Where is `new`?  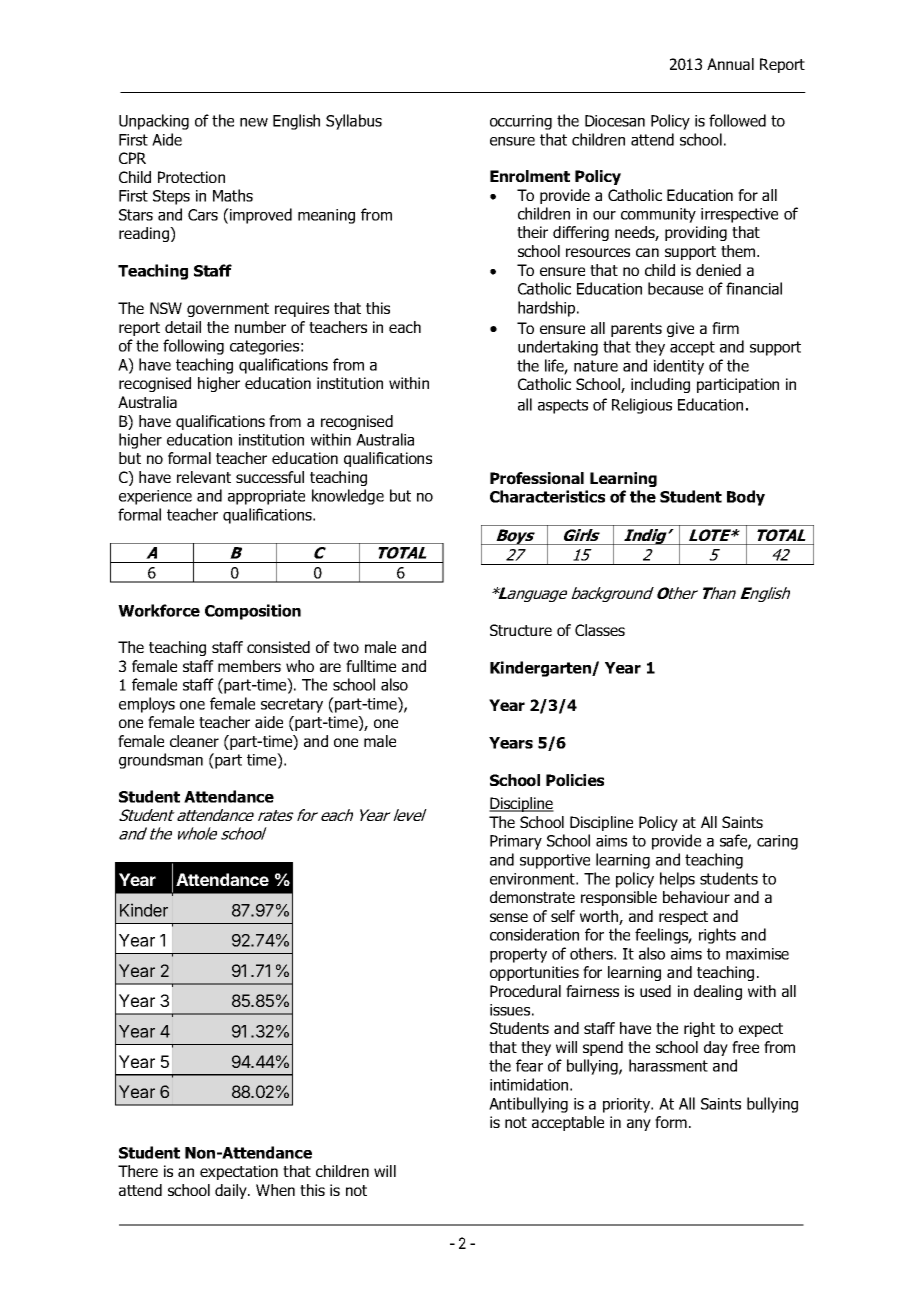 new is located at coordinates (254, 122).
